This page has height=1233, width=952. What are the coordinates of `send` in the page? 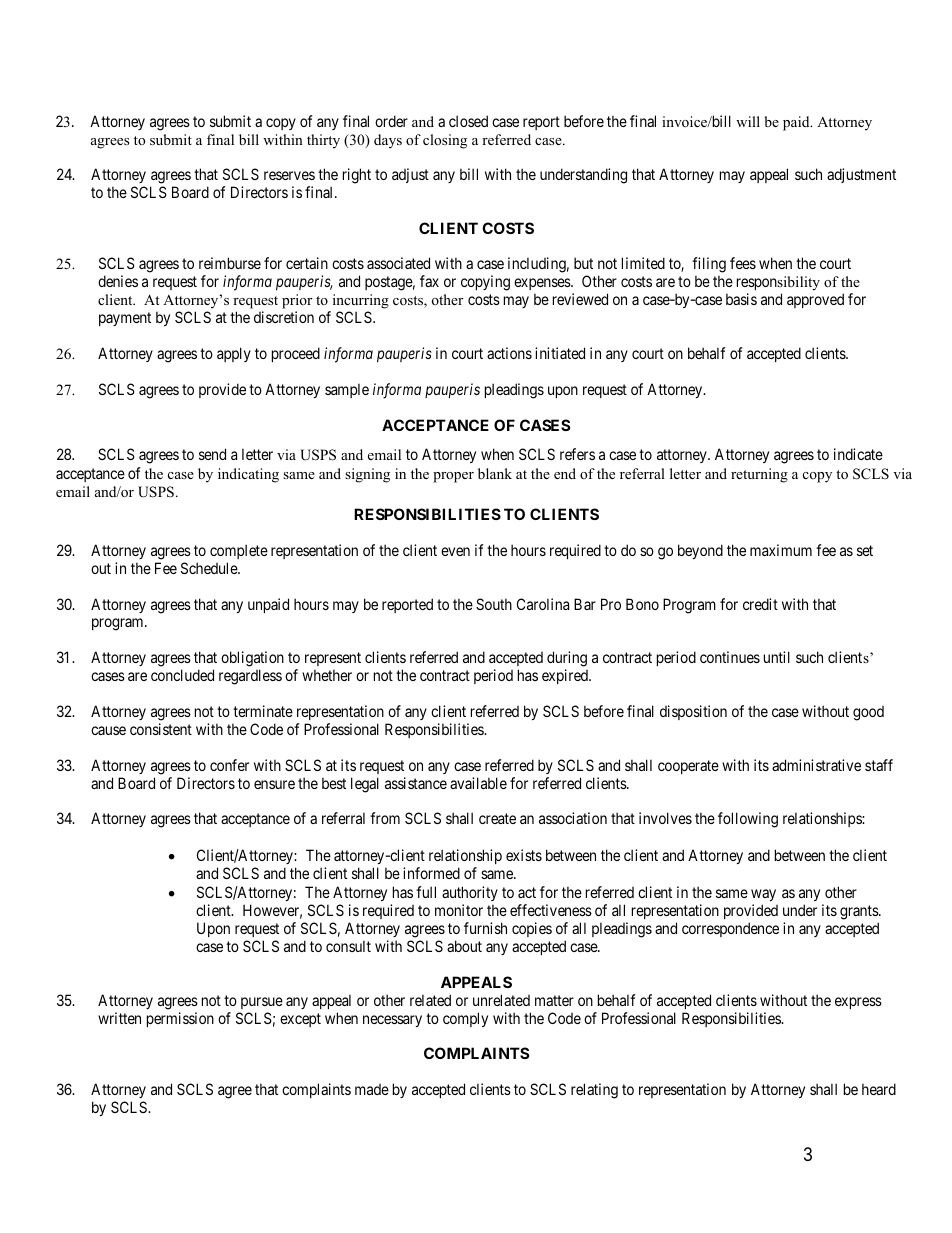 It's located at (212, 454).
